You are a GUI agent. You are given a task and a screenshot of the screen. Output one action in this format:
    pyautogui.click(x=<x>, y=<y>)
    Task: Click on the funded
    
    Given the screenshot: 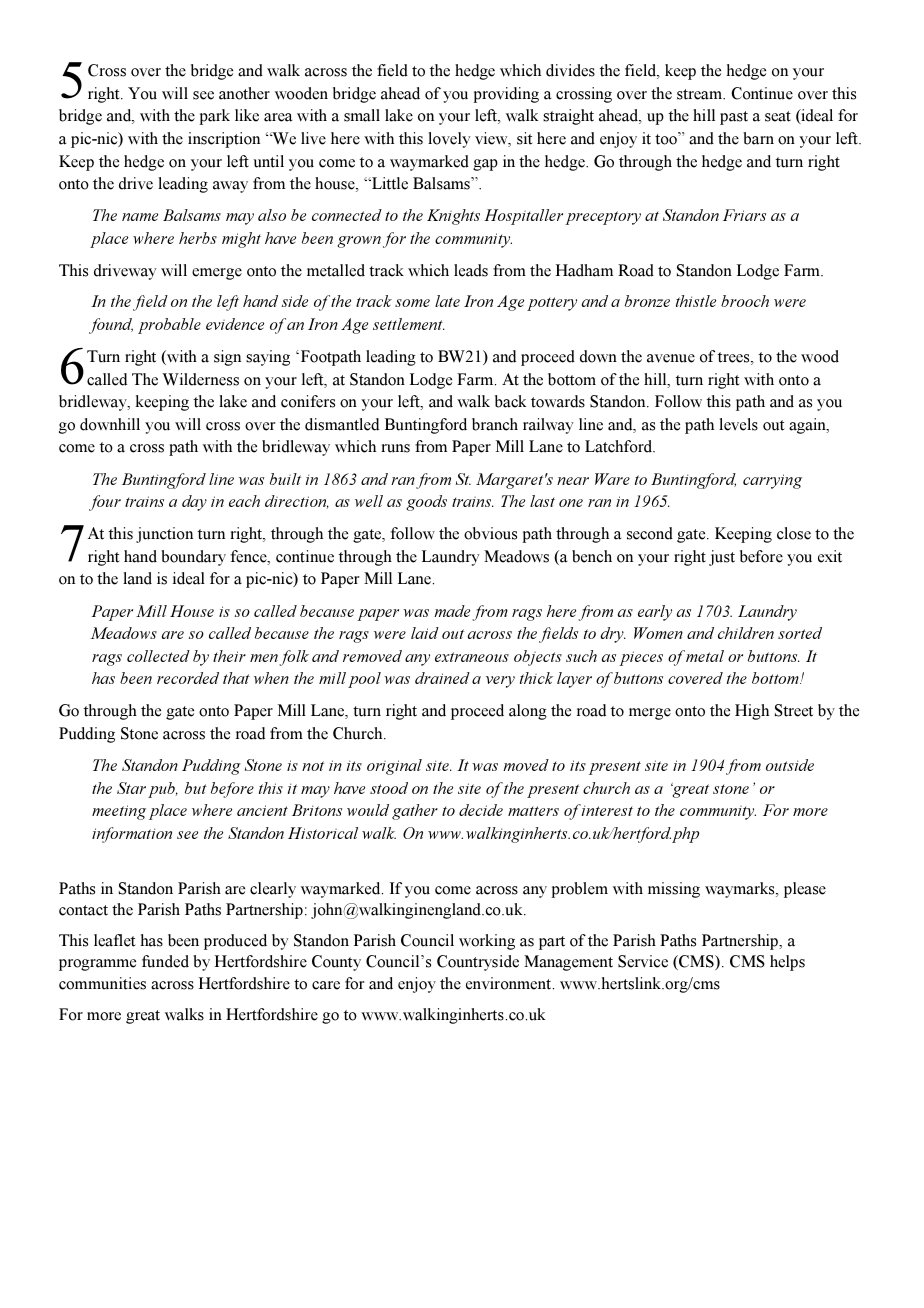 What is the action you would take?
    pyautogui.click(x=165, y=961)
